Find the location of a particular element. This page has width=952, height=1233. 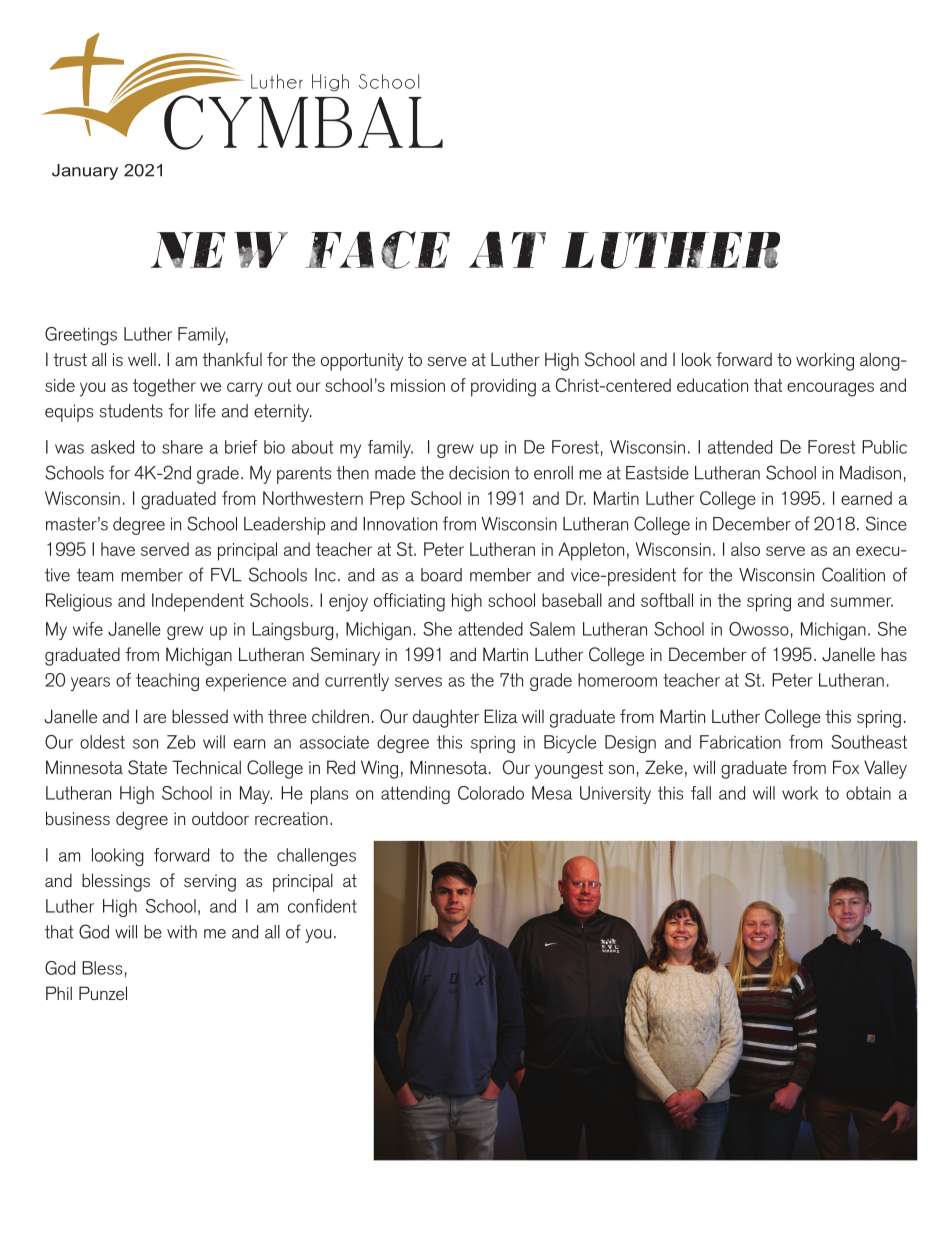

Phil is located at coordinates (59, 993).
